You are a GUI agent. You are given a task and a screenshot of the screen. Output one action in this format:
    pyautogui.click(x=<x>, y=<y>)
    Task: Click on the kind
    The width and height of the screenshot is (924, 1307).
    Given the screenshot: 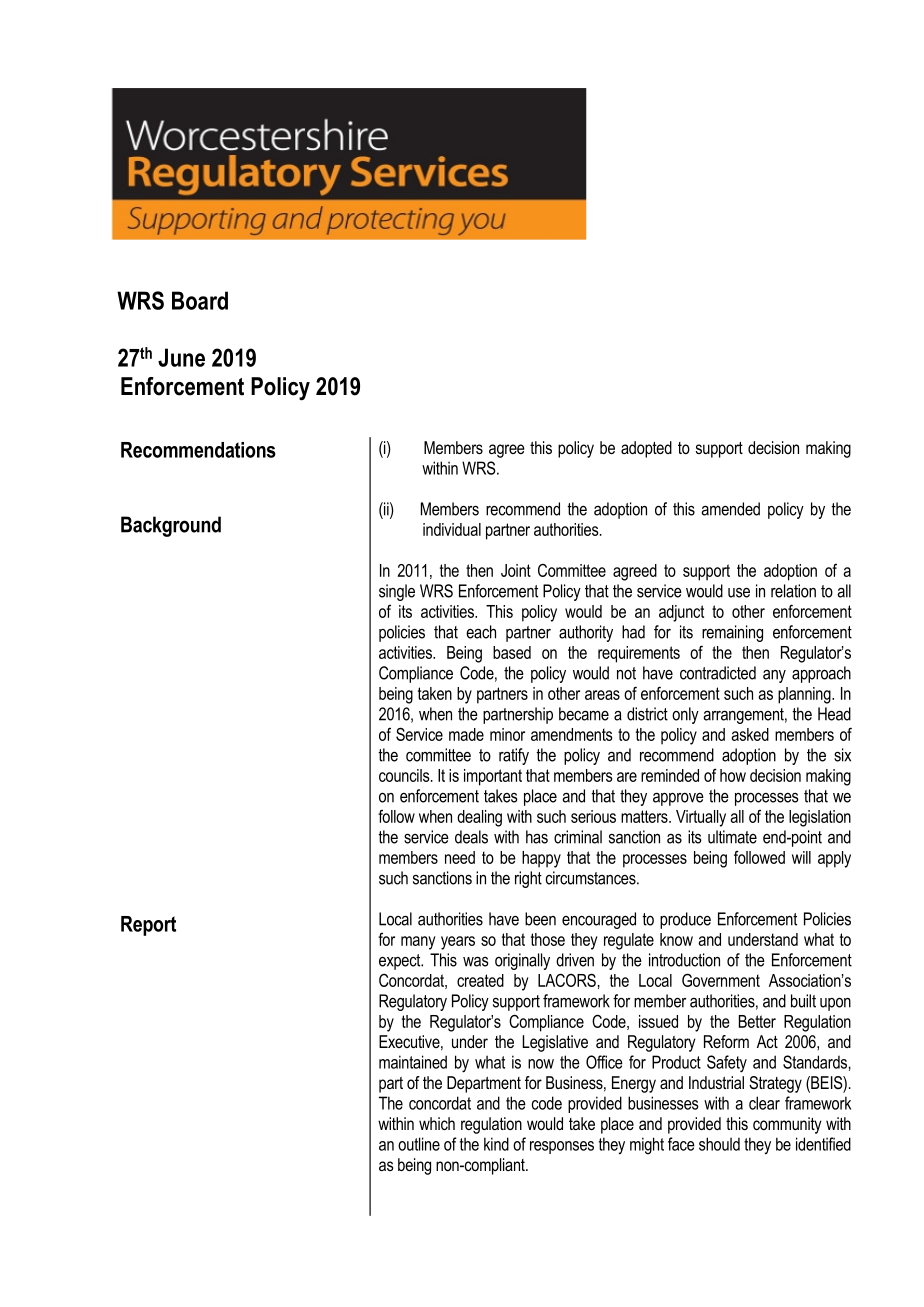 What is the action you would take?
    pyautogui.click(x=496, y=1144)
